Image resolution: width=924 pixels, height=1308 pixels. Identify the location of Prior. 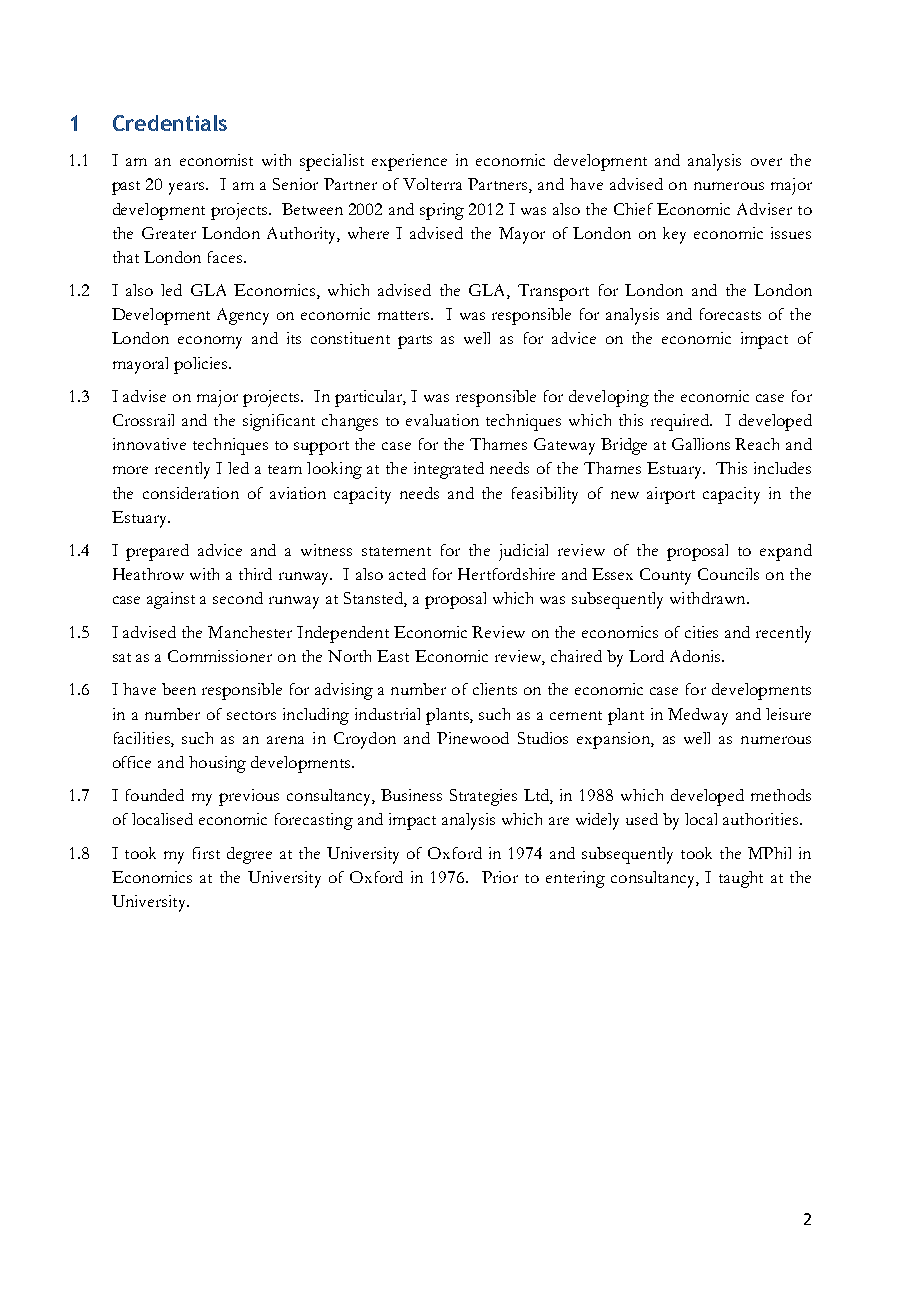
(500, 877).
